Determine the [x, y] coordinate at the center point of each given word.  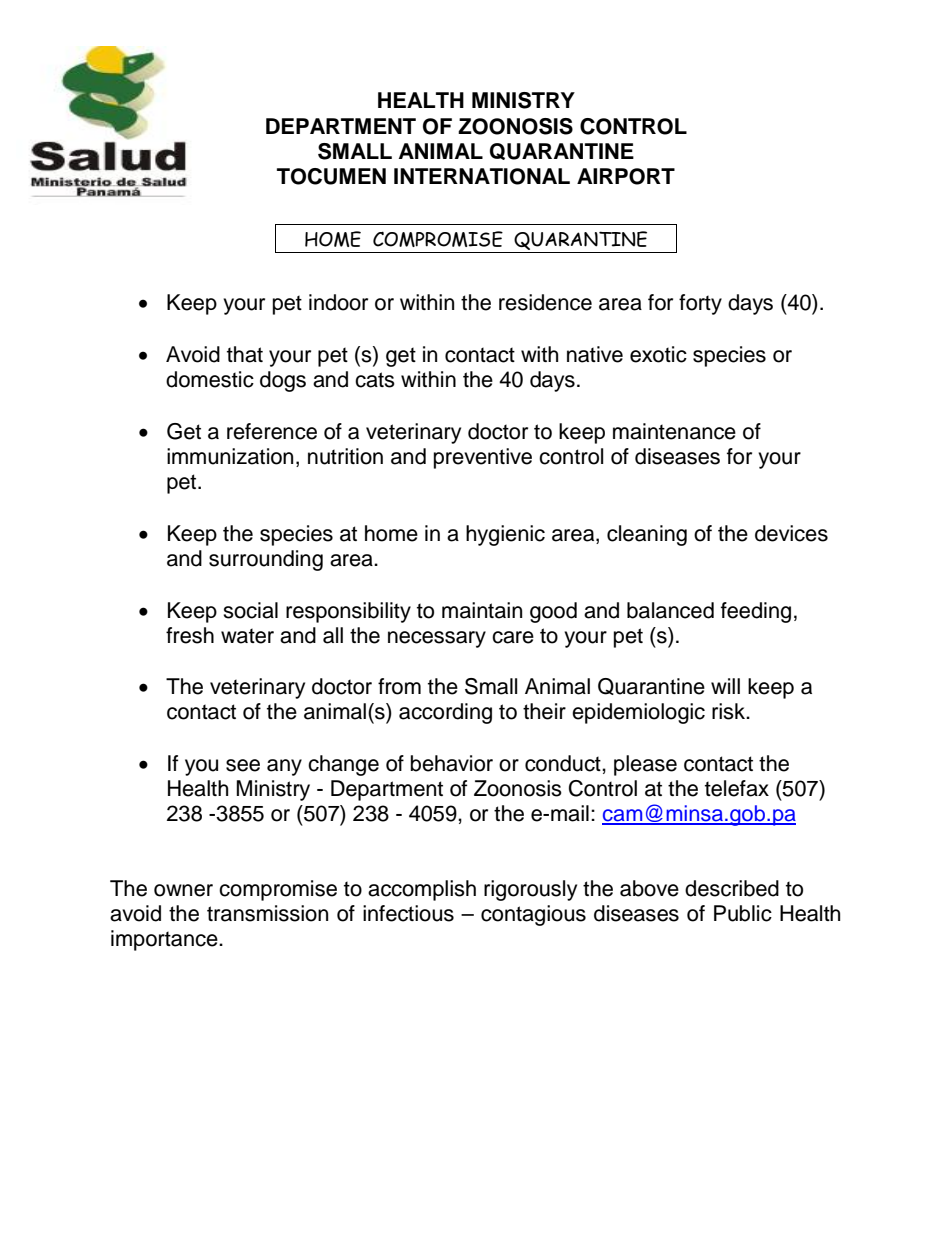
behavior [452, 763]
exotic [658, 354]
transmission [267, 913]
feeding [756, 612]
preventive [483, 458]
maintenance [674, 431]
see [243, 765]
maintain [482, 610]
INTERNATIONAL [482, 176]
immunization [230, 456]
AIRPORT [626, 176]
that [245, 354]
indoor [338, 302]
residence [545, 302]
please [645, 765]
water [247, 636]
